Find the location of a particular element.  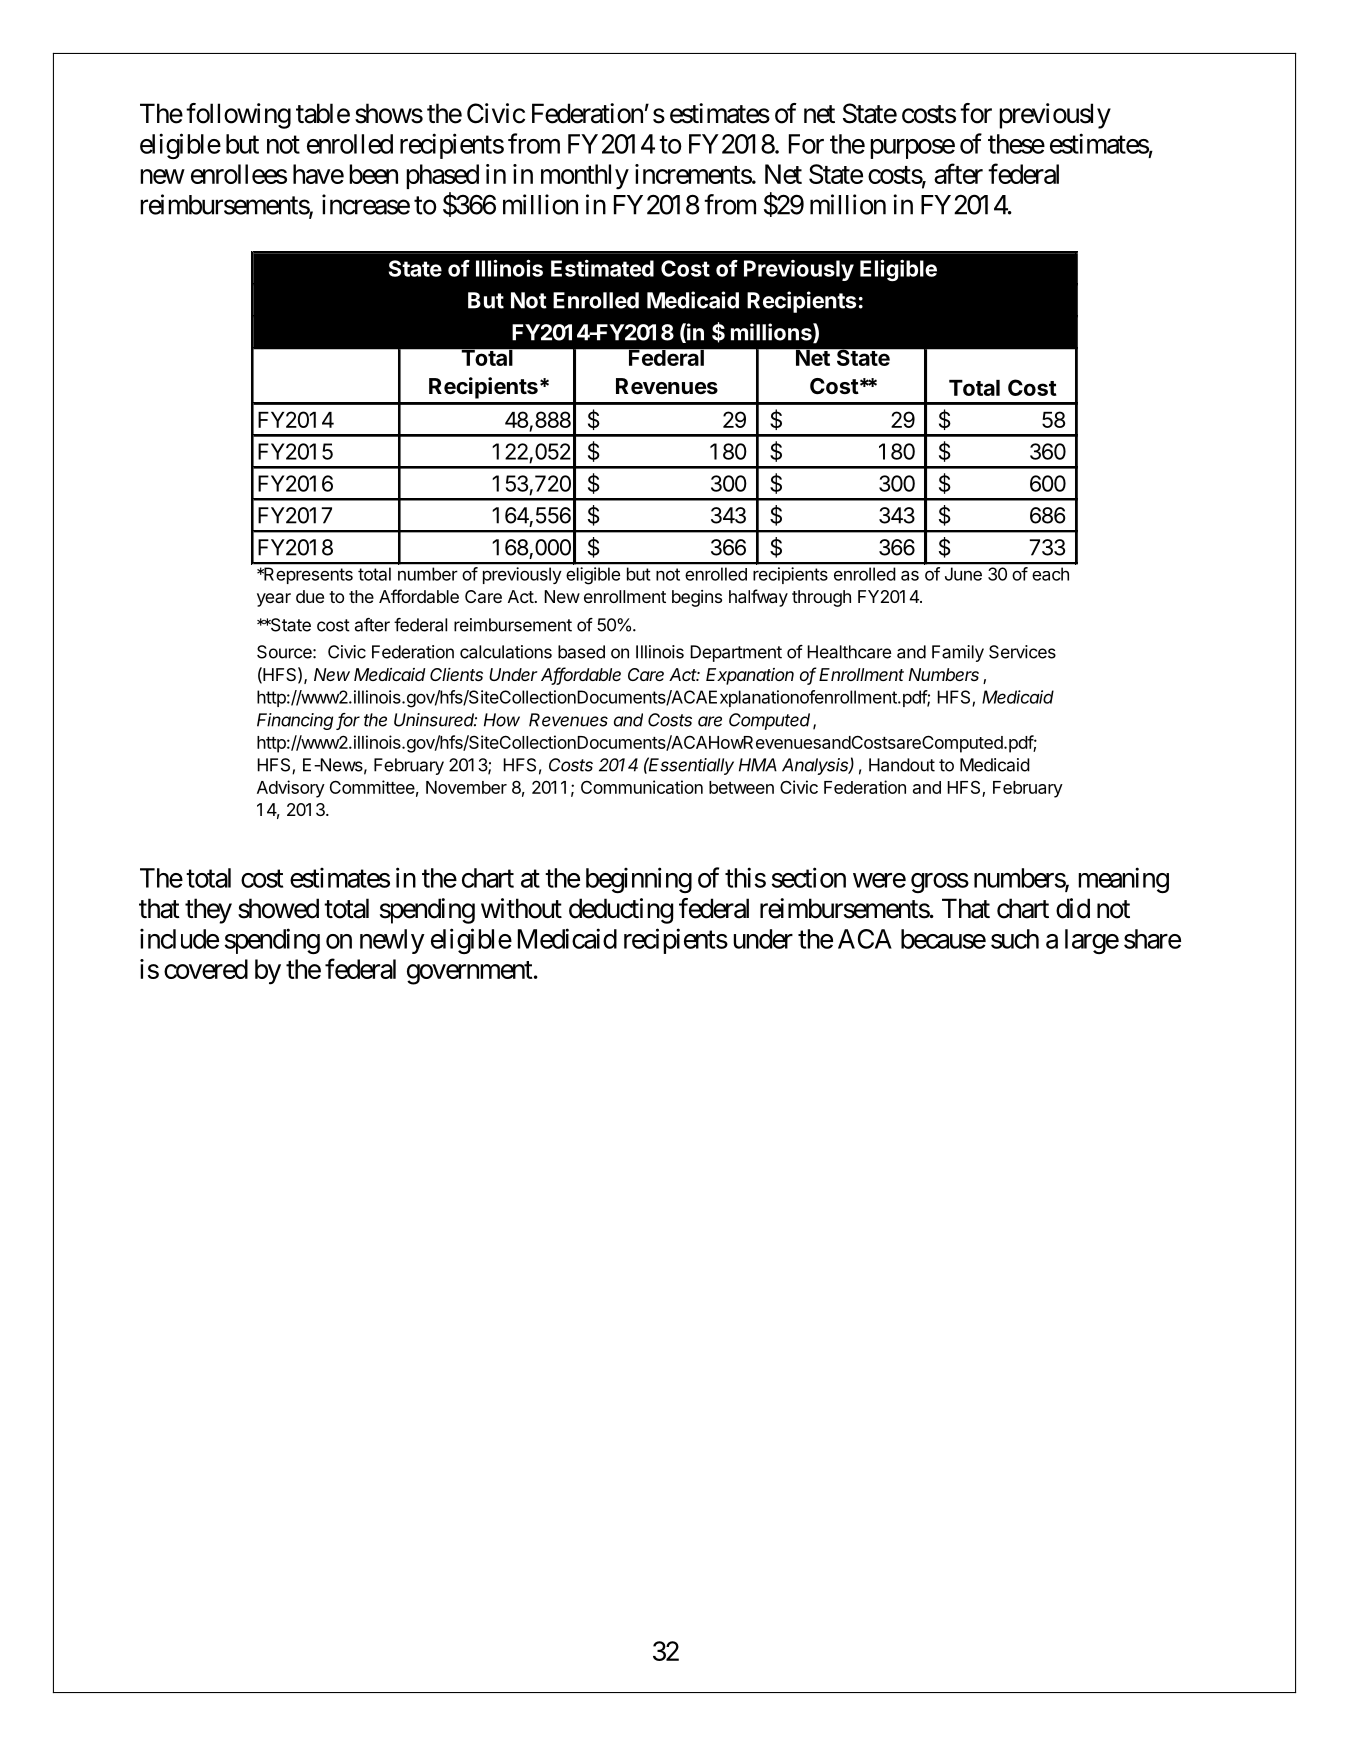

each is located at coordinates (1050, 574).
